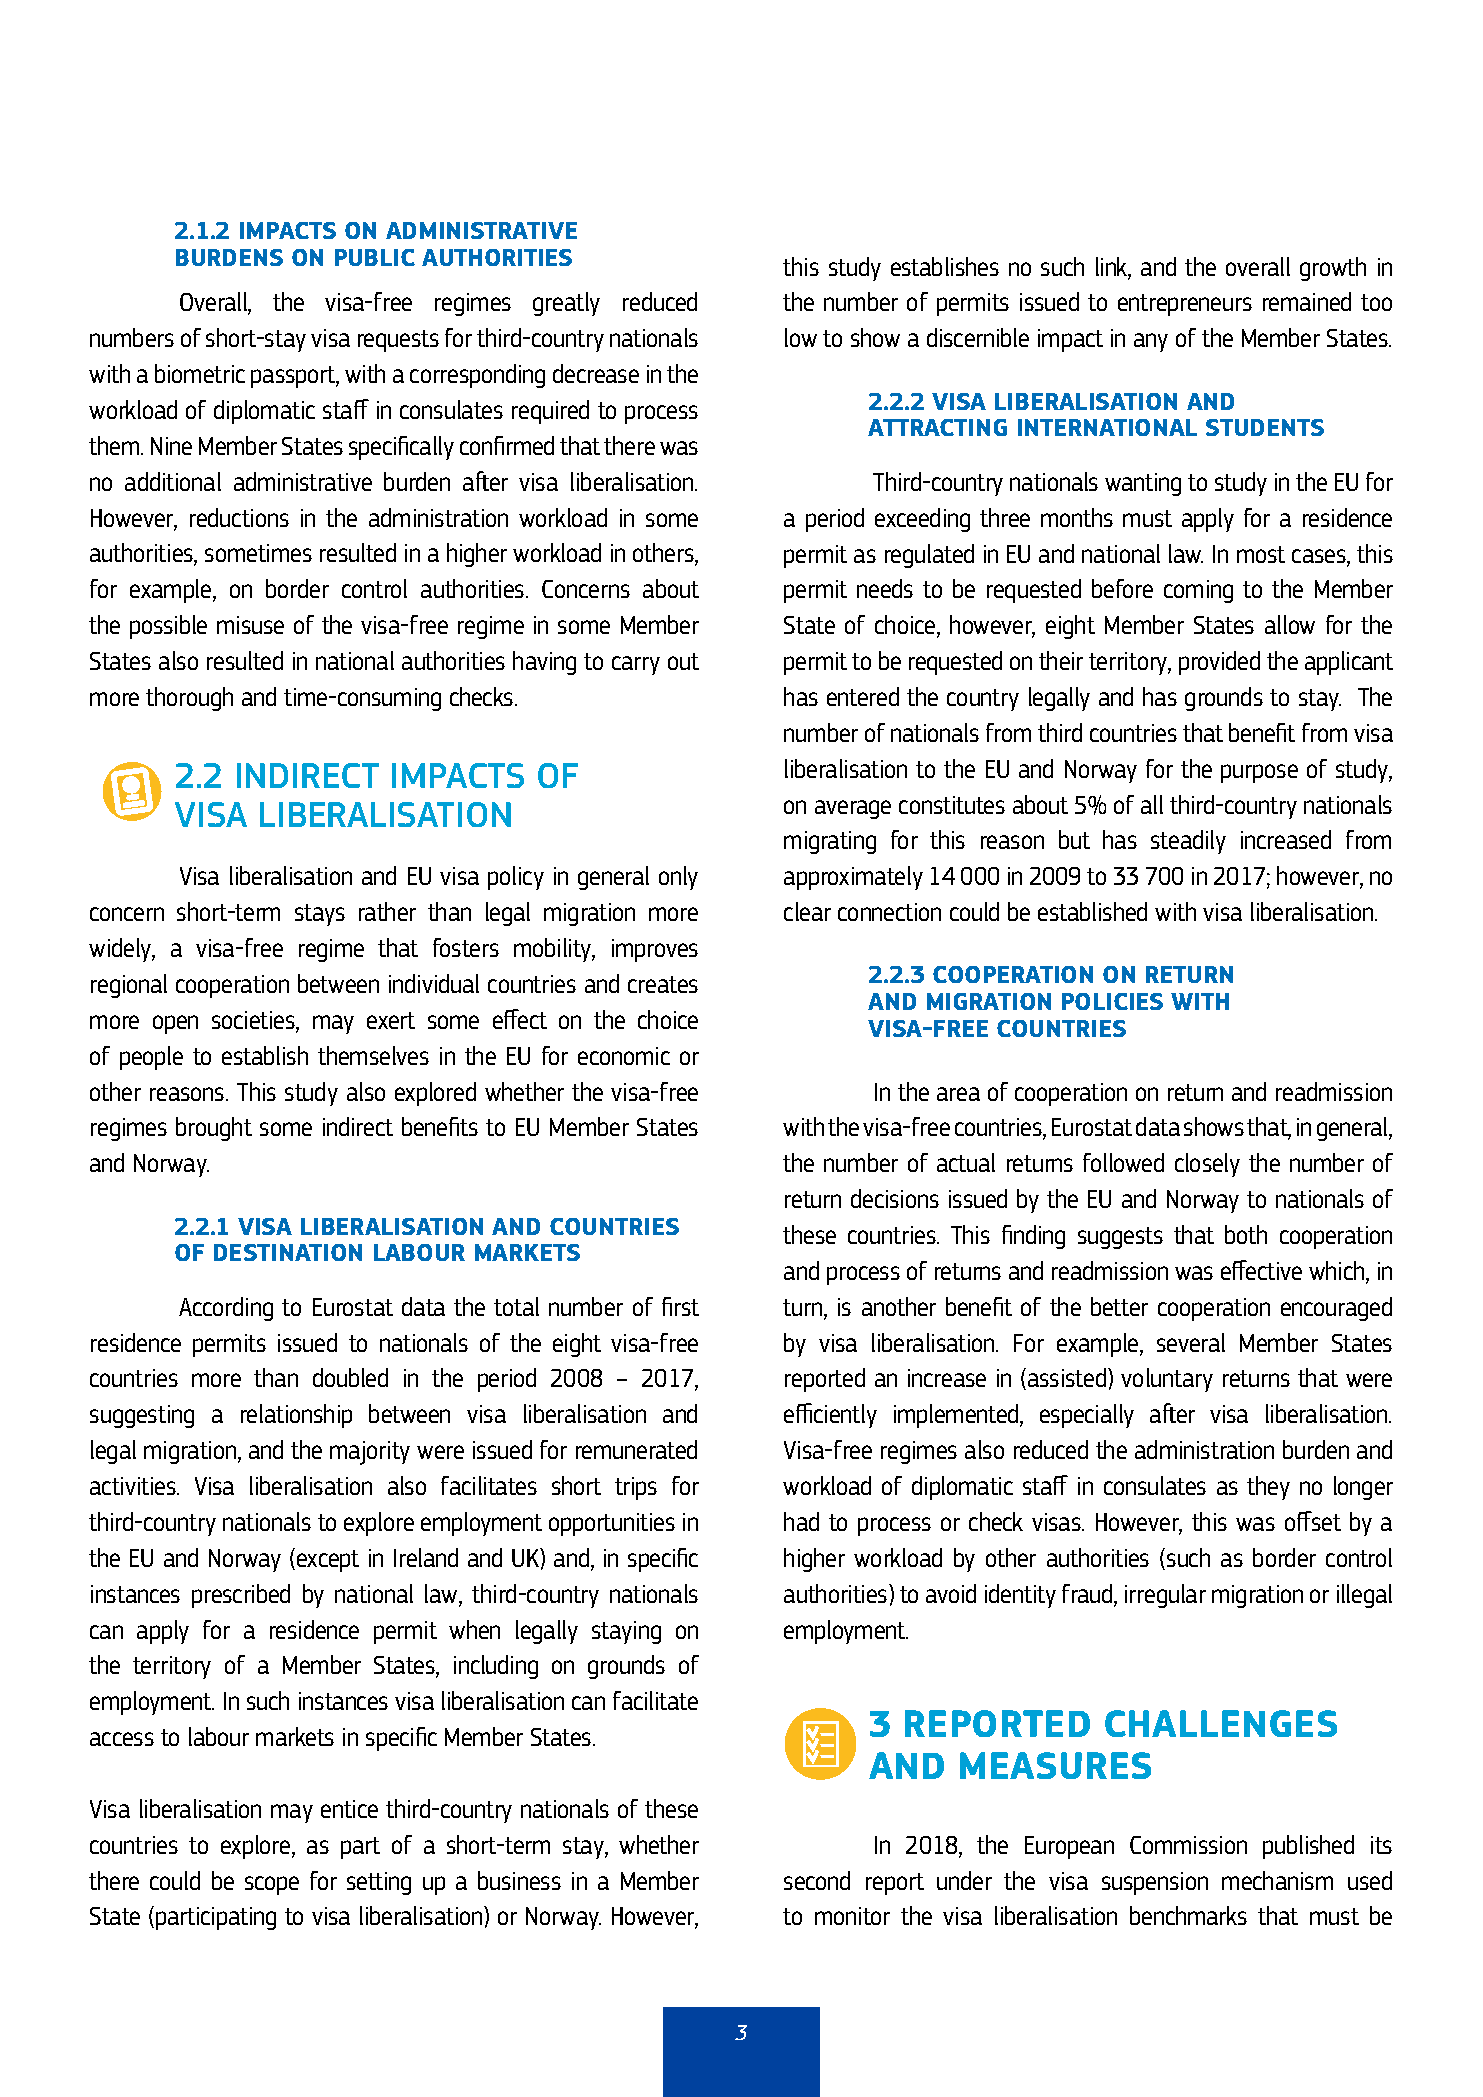 This screenshot has height=2097, width=1483. What do you see at coordinates (200, 373) in the screenshot?
I see `biometric` at bounding box center [200, 373].
